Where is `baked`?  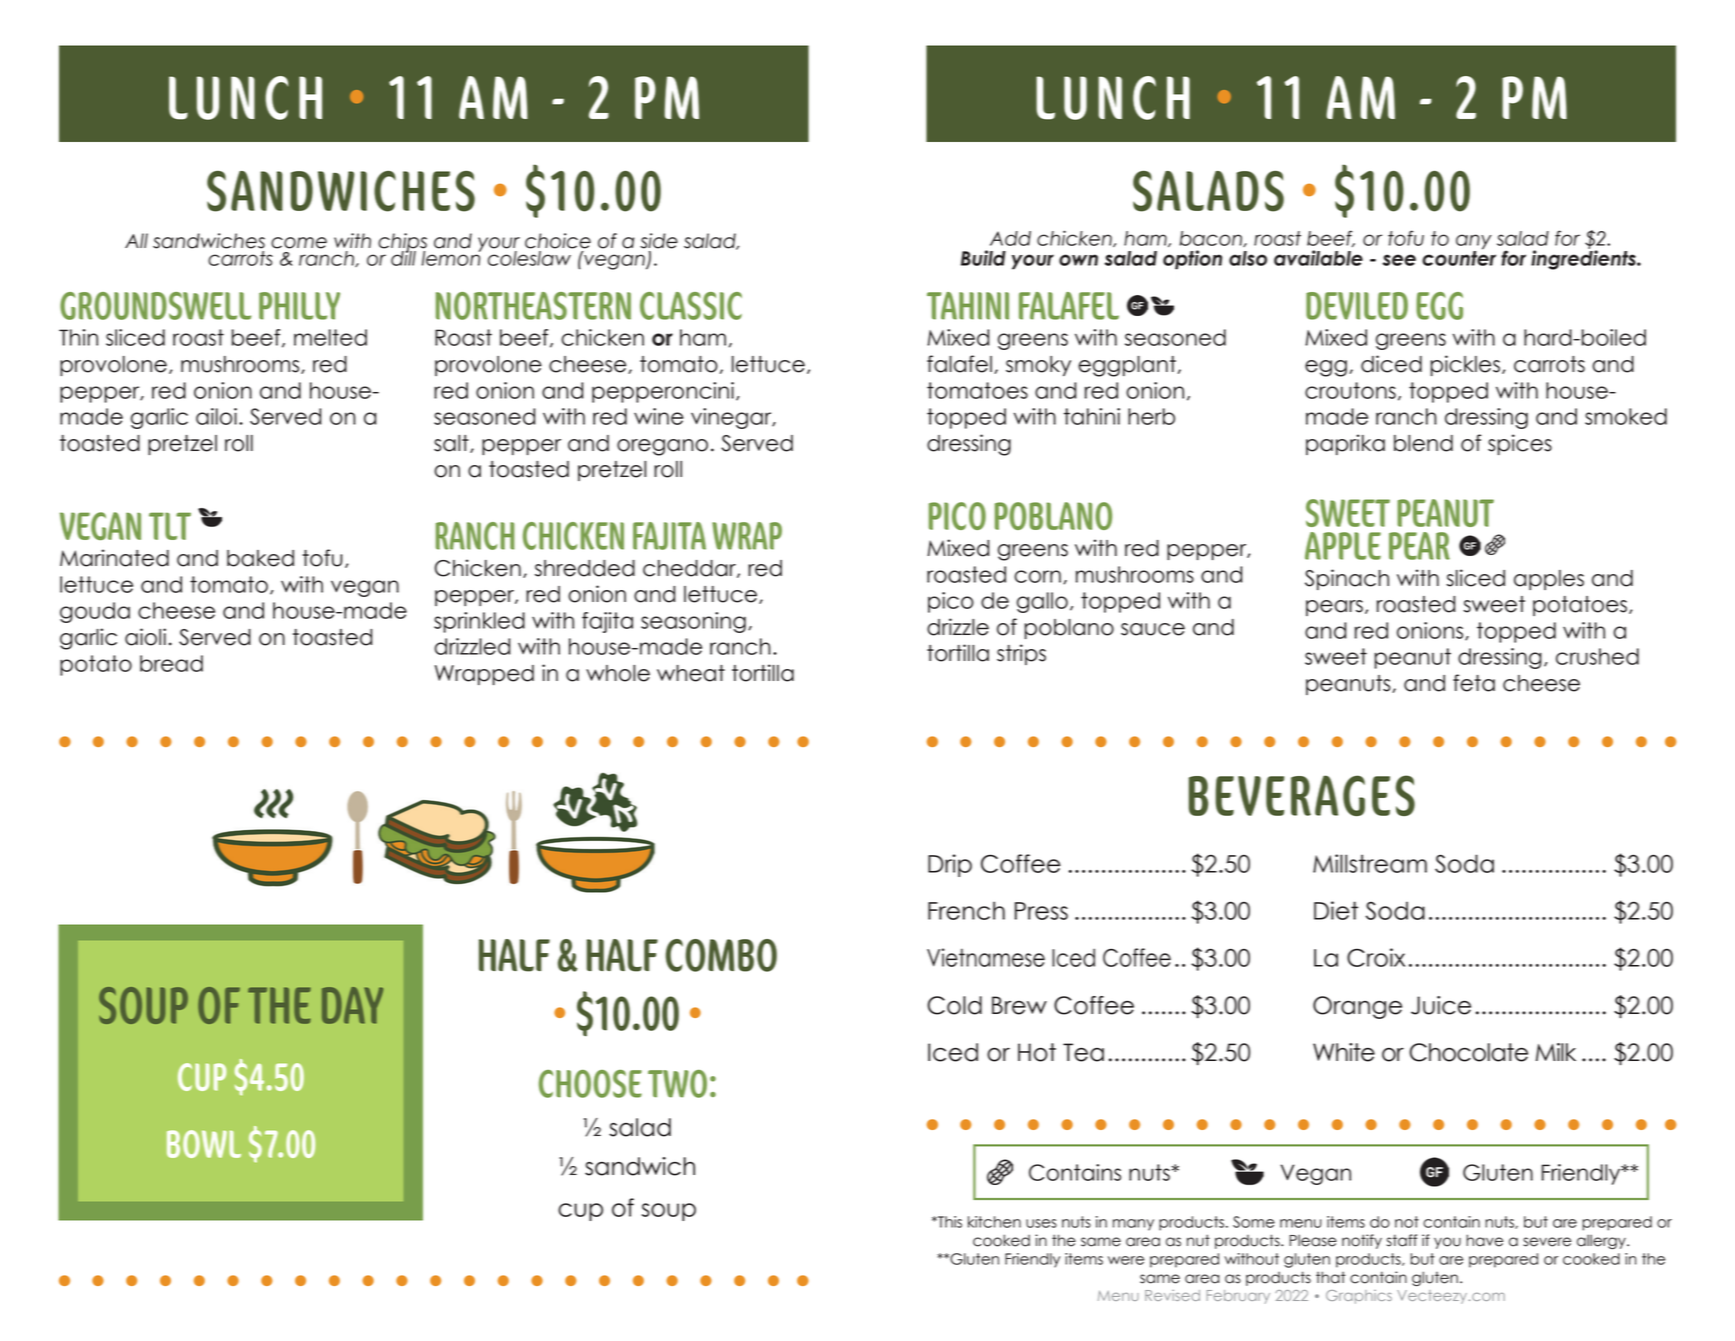 baked is located at coordinates (260, 558).
